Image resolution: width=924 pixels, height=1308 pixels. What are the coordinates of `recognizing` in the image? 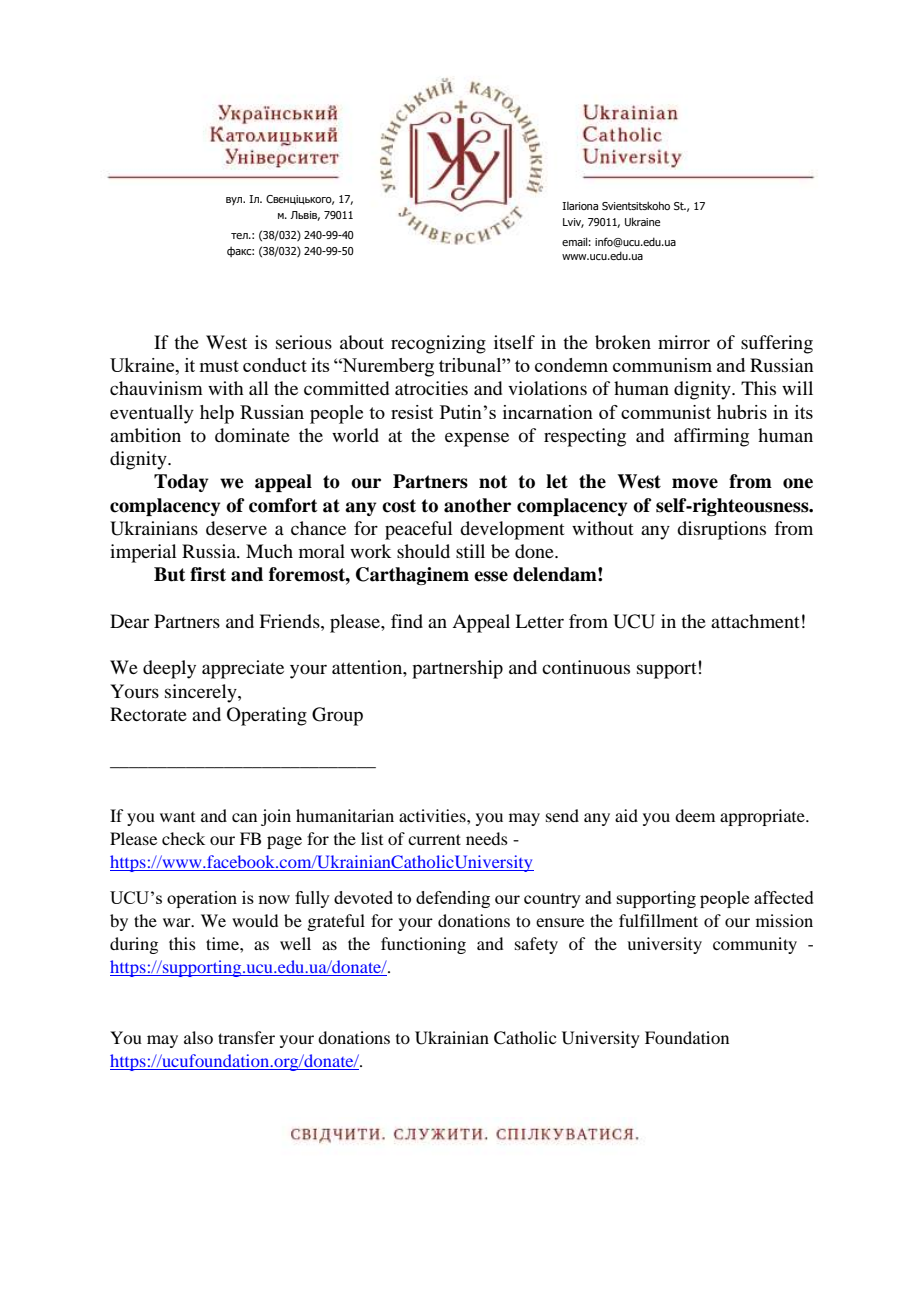 It's located at (438, 344).
